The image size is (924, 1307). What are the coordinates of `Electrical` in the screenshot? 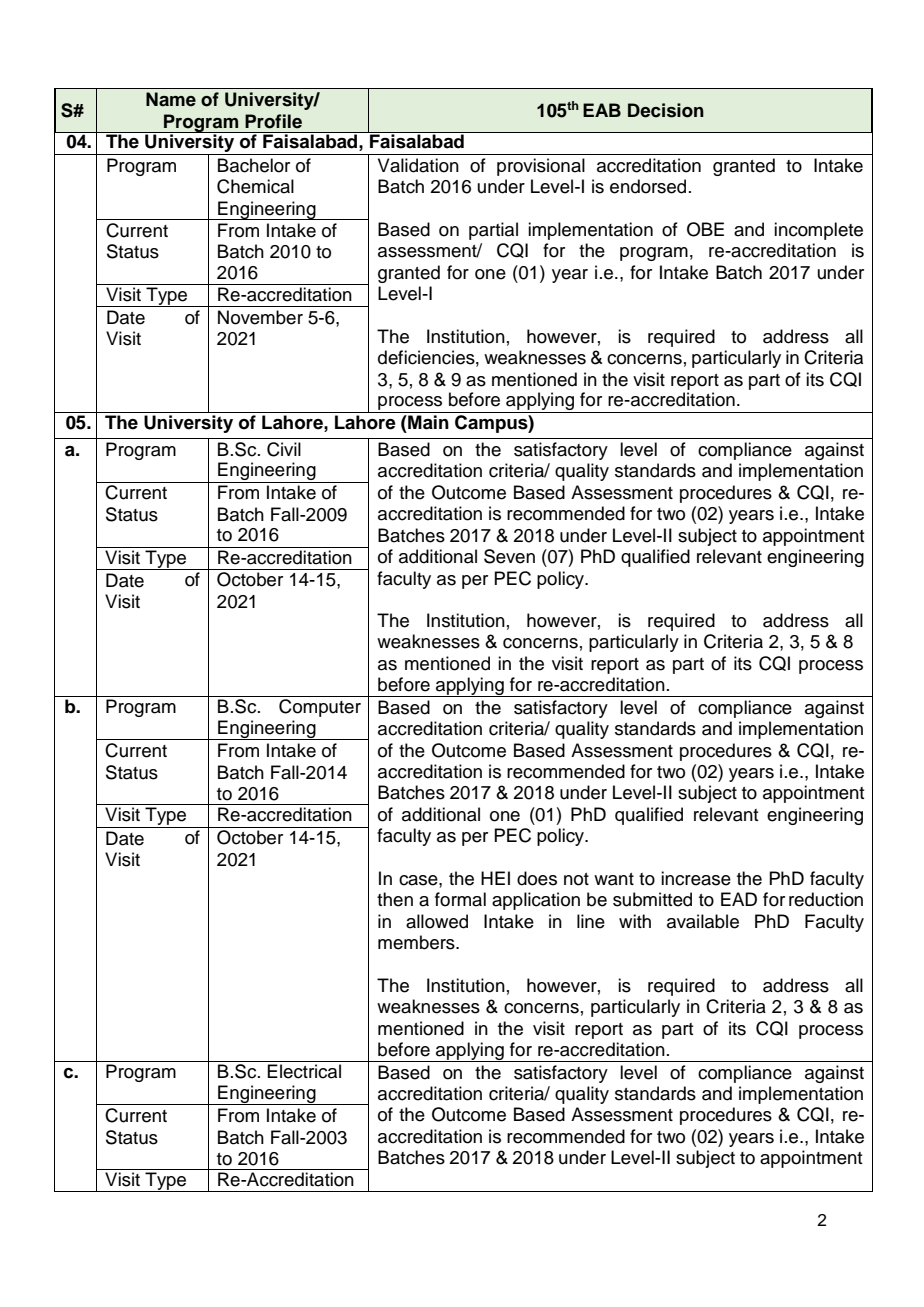 It's located at (304, 1071).
